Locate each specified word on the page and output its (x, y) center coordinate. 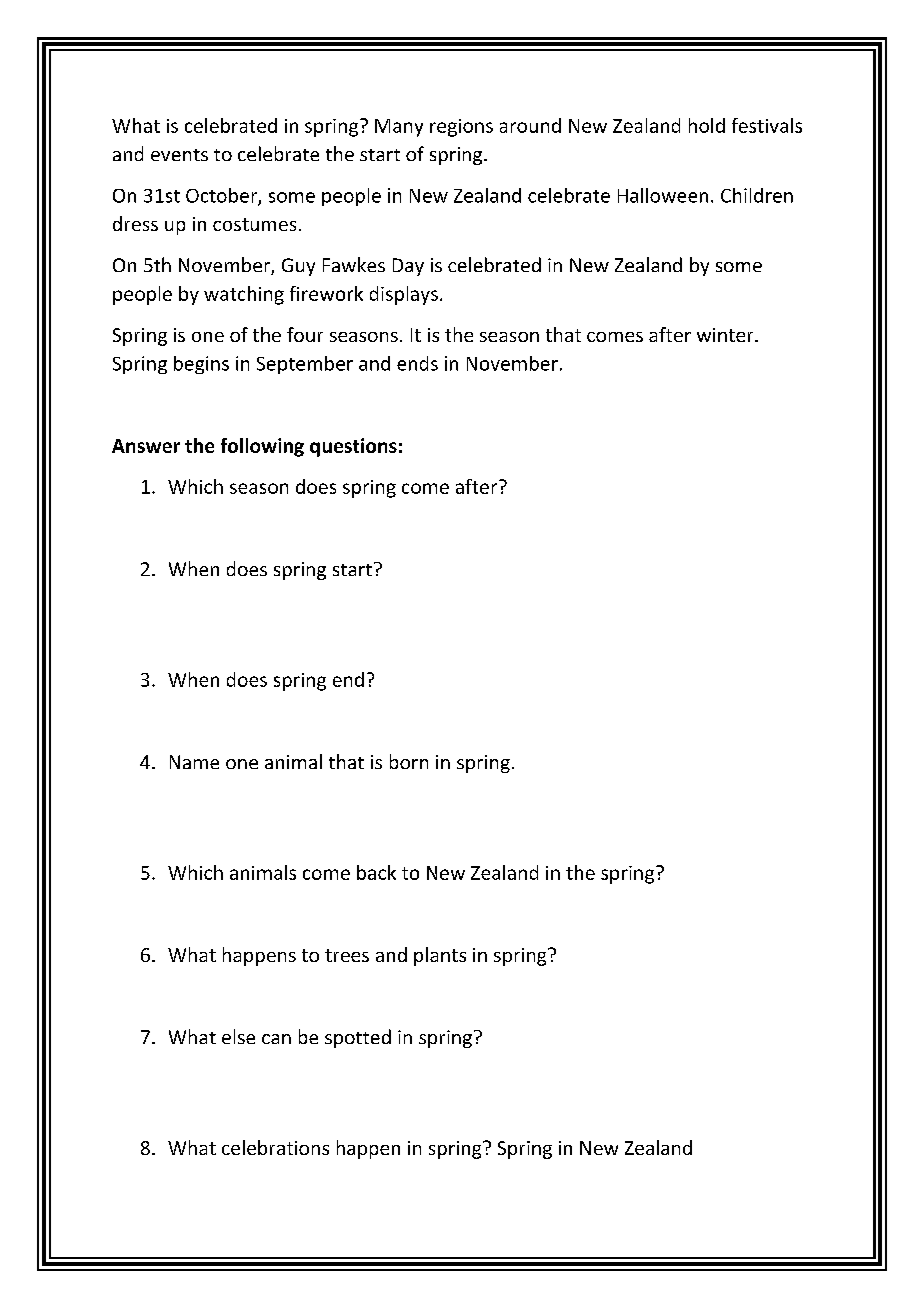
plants (440, 956)
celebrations (275, 1147)
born (409, 761)
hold (707, 125)
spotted (358, 1038)
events (179, 155)
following (262, 447)
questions (353, 447)
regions (461, 128)
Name (194, 762)
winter (726, 335)
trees (347, 955)
